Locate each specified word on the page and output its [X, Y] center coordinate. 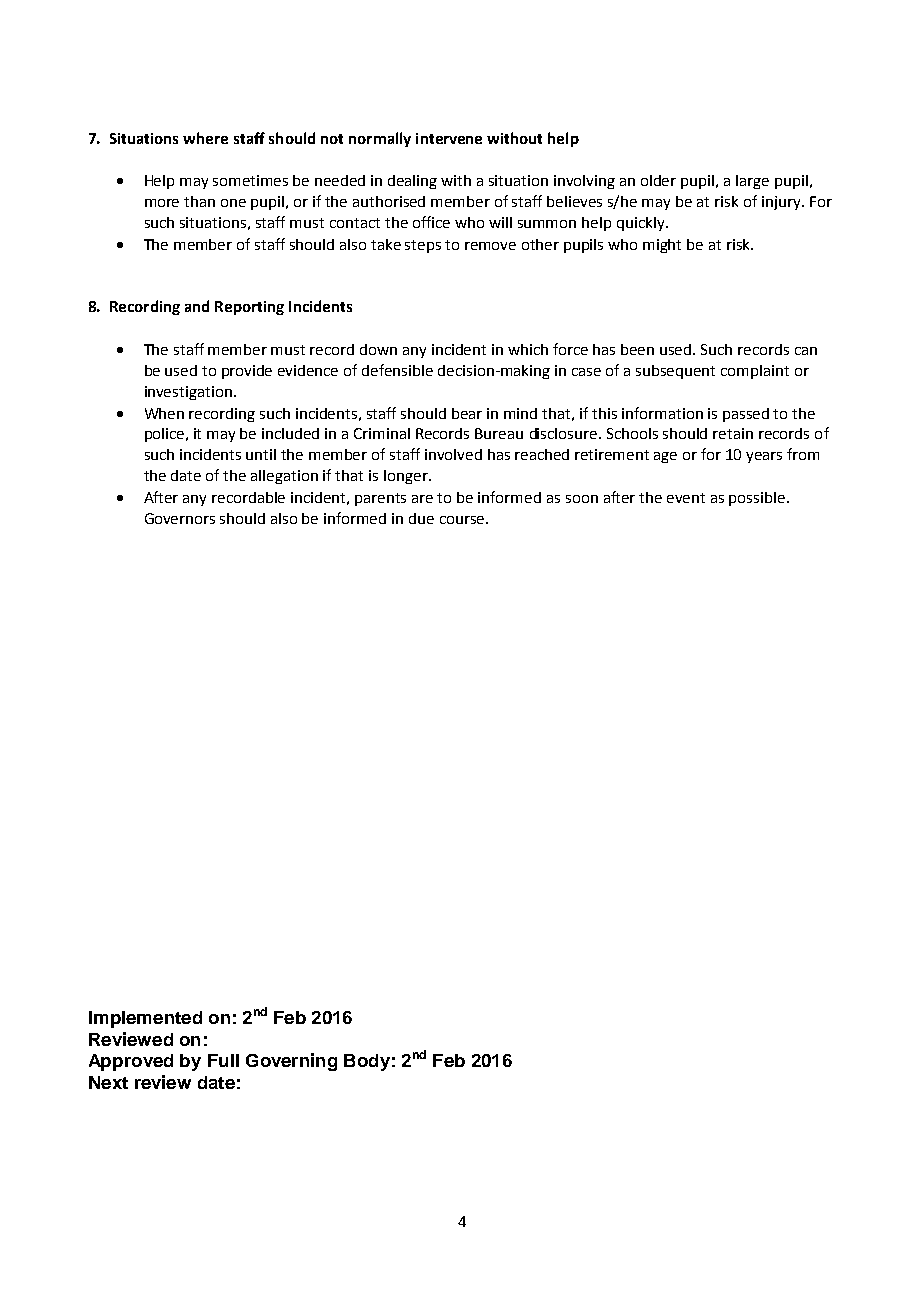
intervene [449, 138]
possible [758, 499]
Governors [180, 518]
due [421, 518]
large [752, 182]
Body [367, 1062]
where [205, 138]
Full [223, 1060]
